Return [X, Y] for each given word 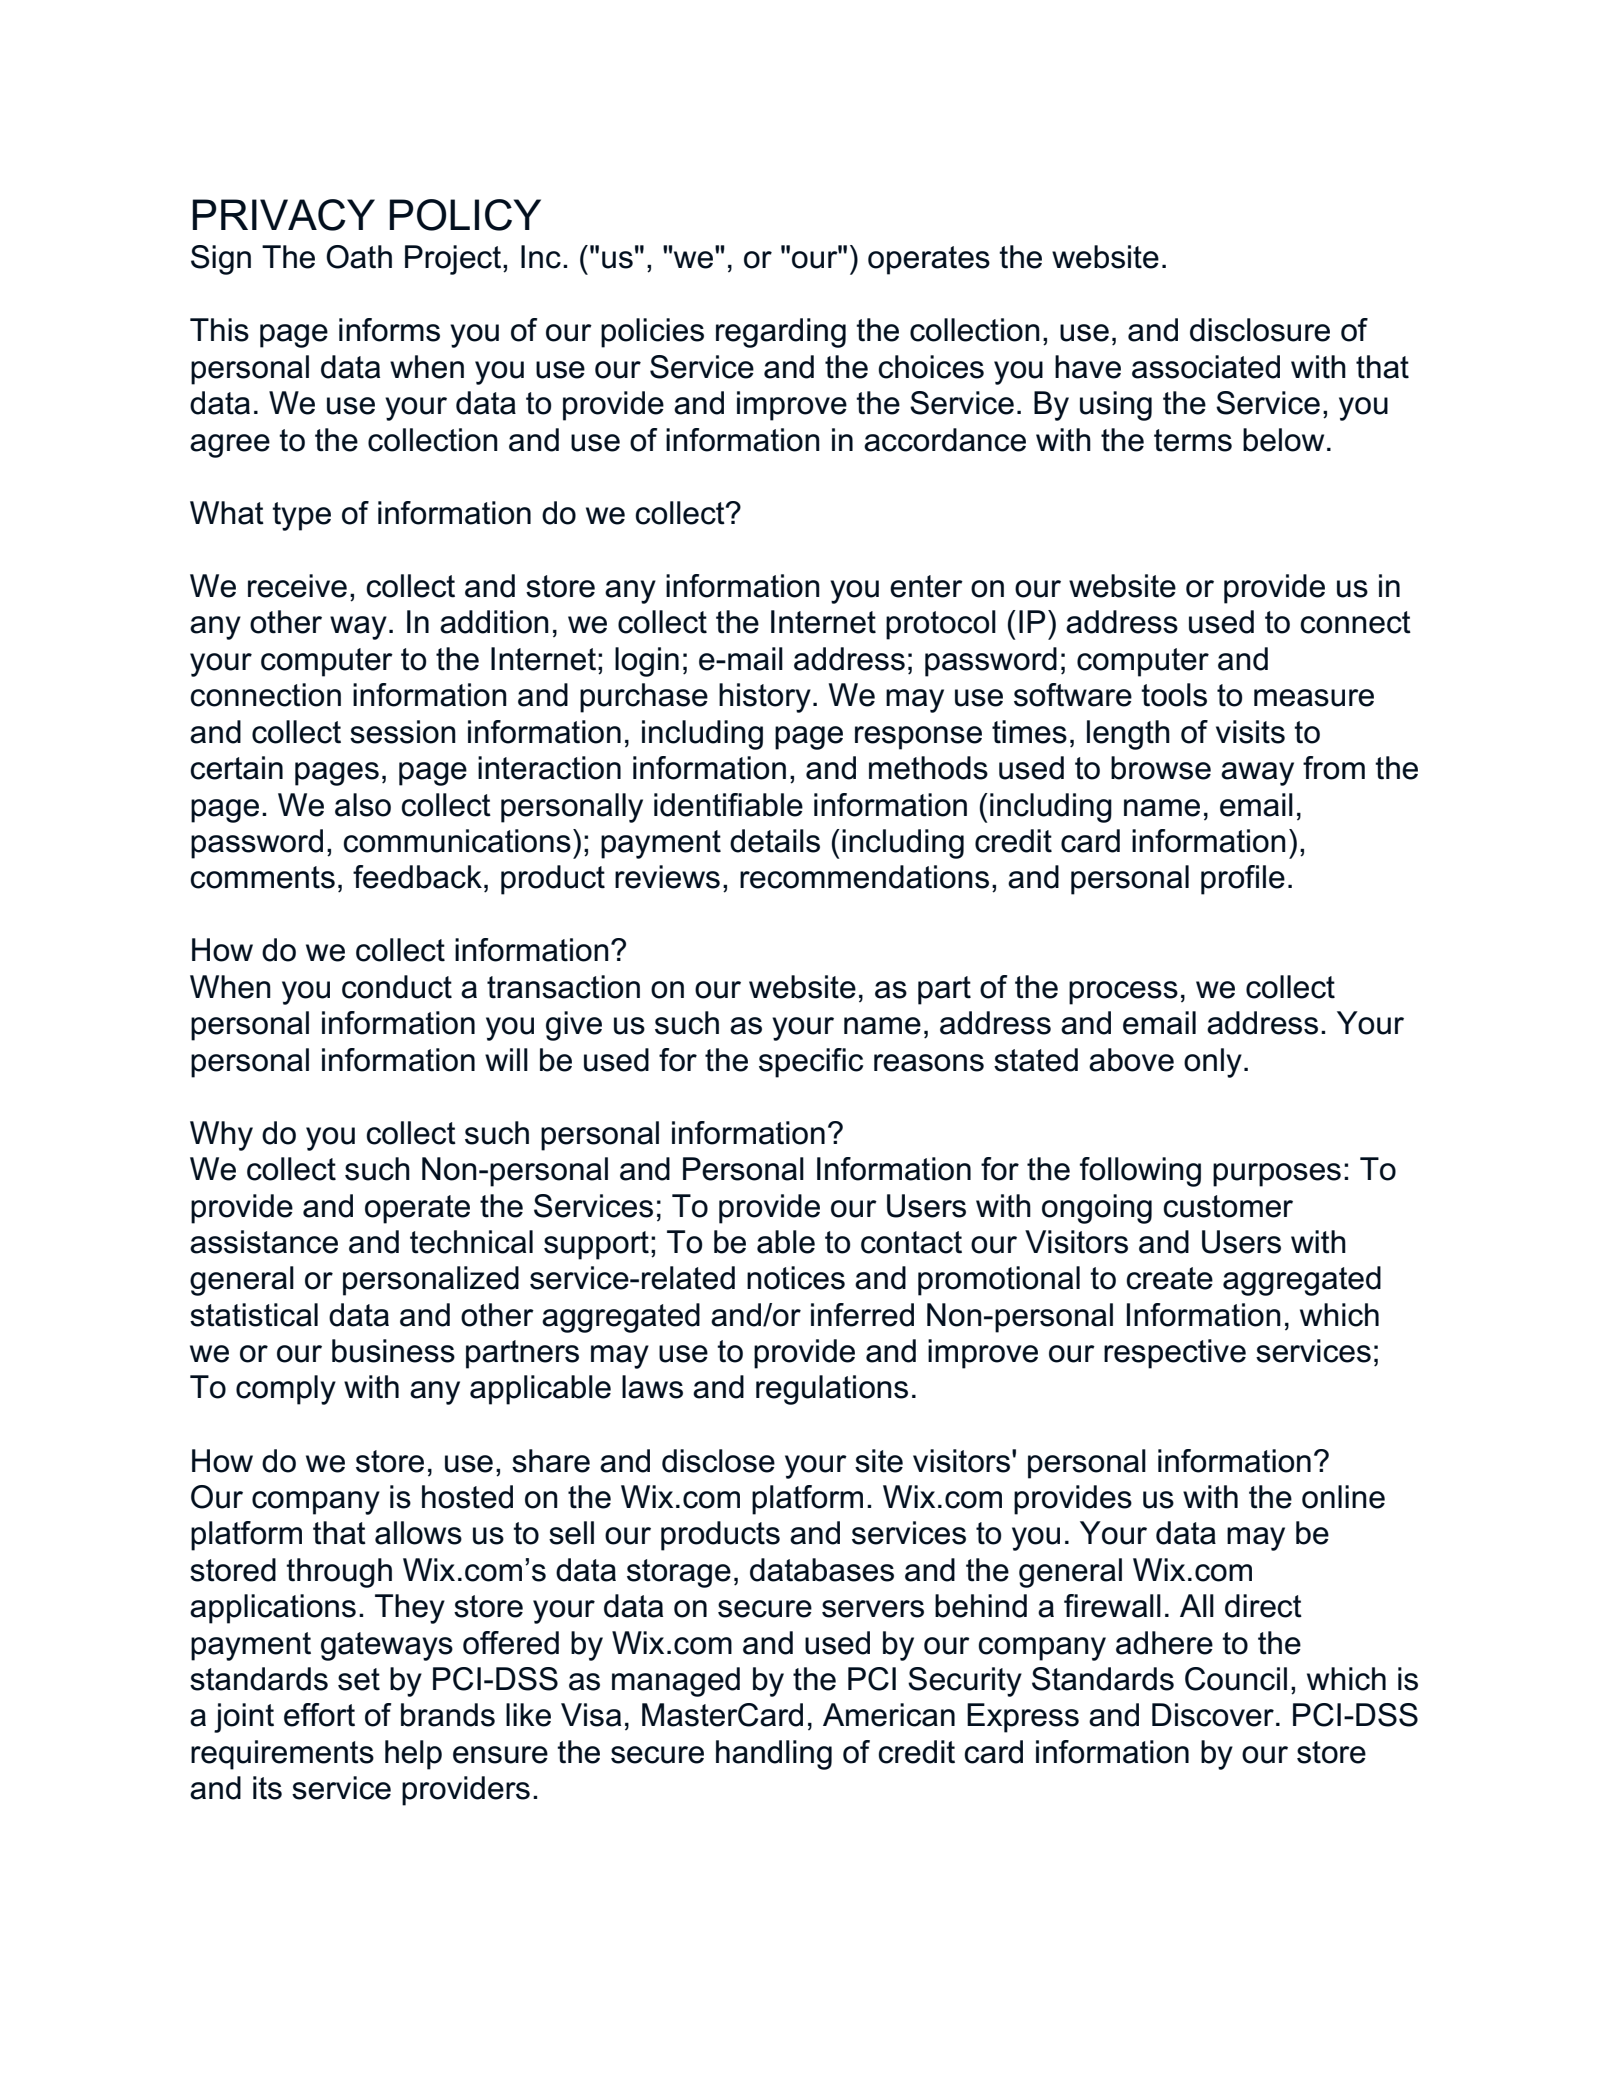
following [1140, 1172]
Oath [359, 257]
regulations [832, 1390]
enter [926, 586]
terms [1193, 440]
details [775, 841]
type [301, 516]
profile [1243, 880]
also [363, 805]
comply [286, 1390]
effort [319, 1715]
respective [1175, 1354]
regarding [781, 333]
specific [811, 1063]
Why [221, 1136]
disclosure [1260, 330]
